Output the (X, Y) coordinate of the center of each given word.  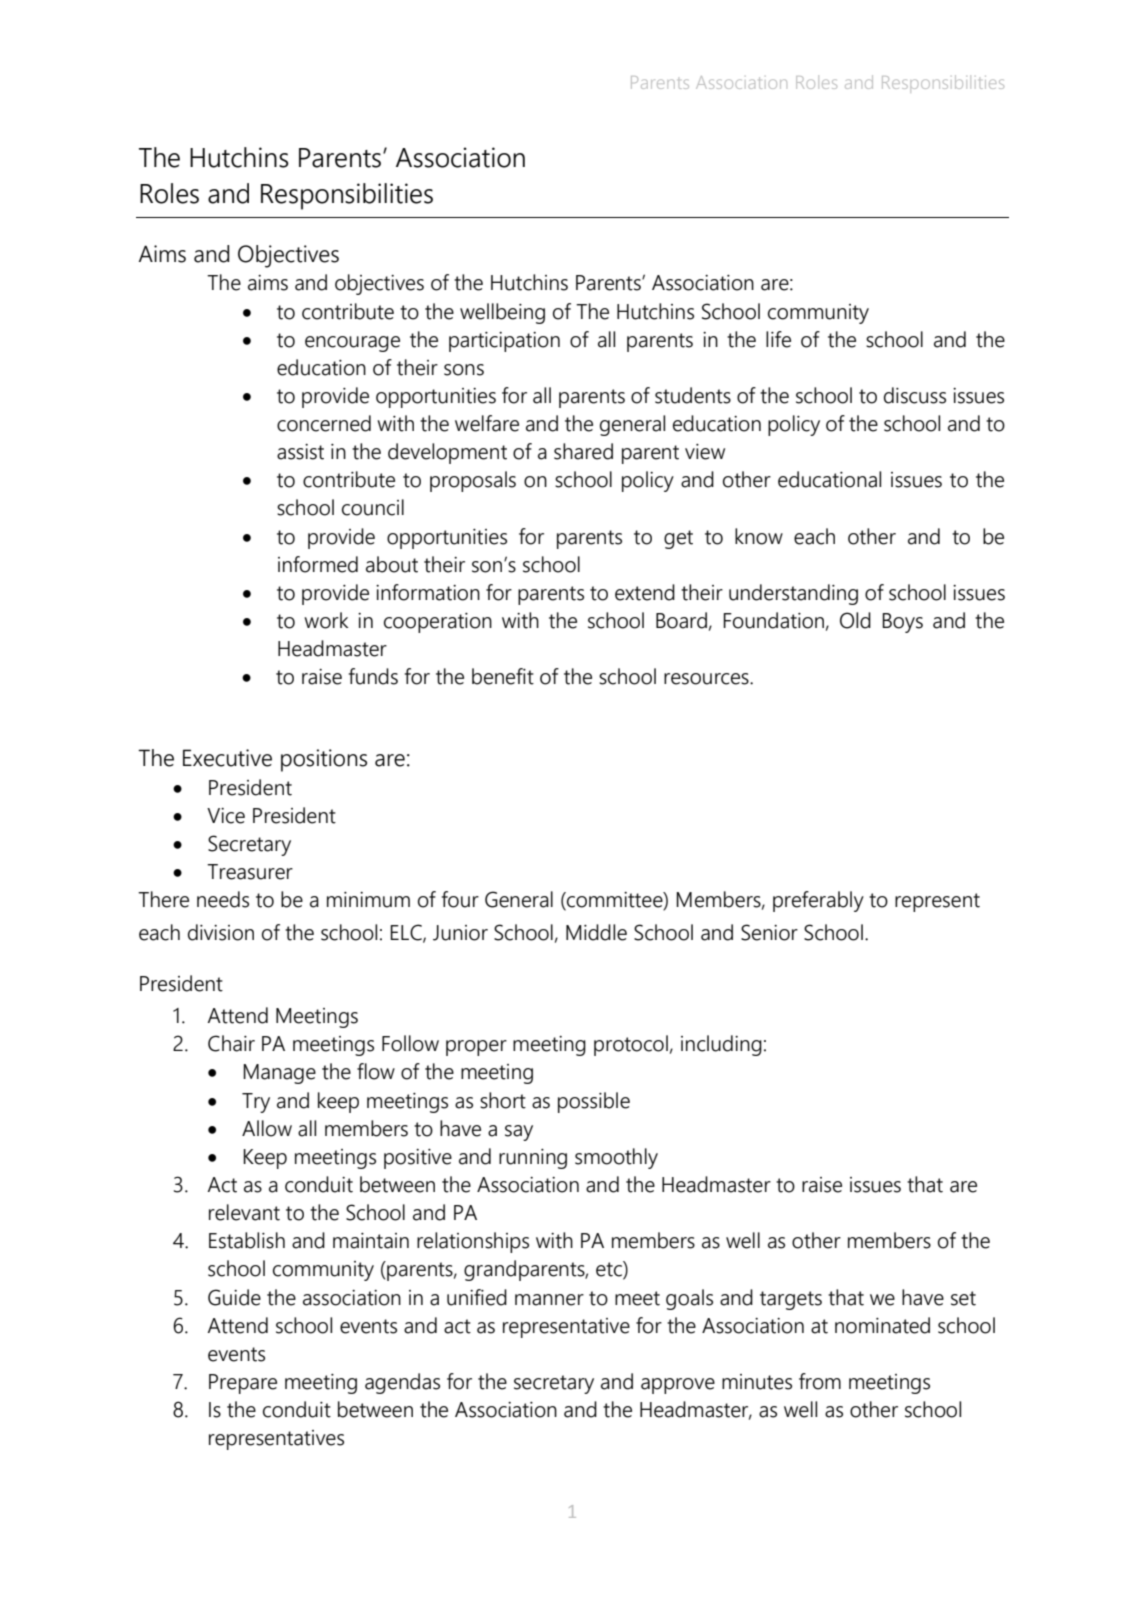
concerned (324, 423)
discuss (915, 395)
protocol (631, 1045)
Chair (231, 1043)
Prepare (243, 1384)
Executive (227, 758)
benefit (503, 676)
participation (504, 342)
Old (855, 620)
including (721, 1045)
